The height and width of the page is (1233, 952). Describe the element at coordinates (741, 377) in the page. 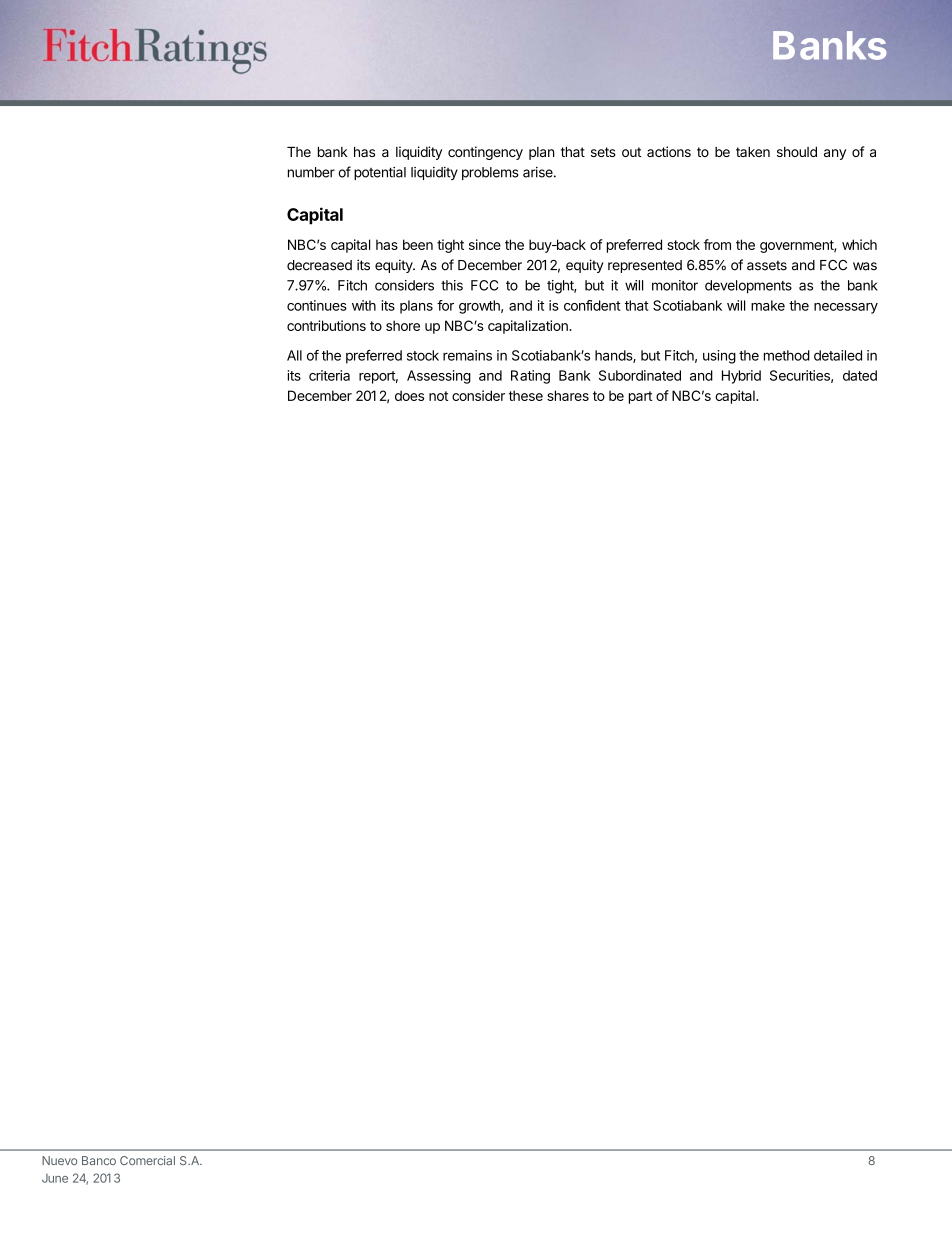

I see `Hybrid` at that location.
